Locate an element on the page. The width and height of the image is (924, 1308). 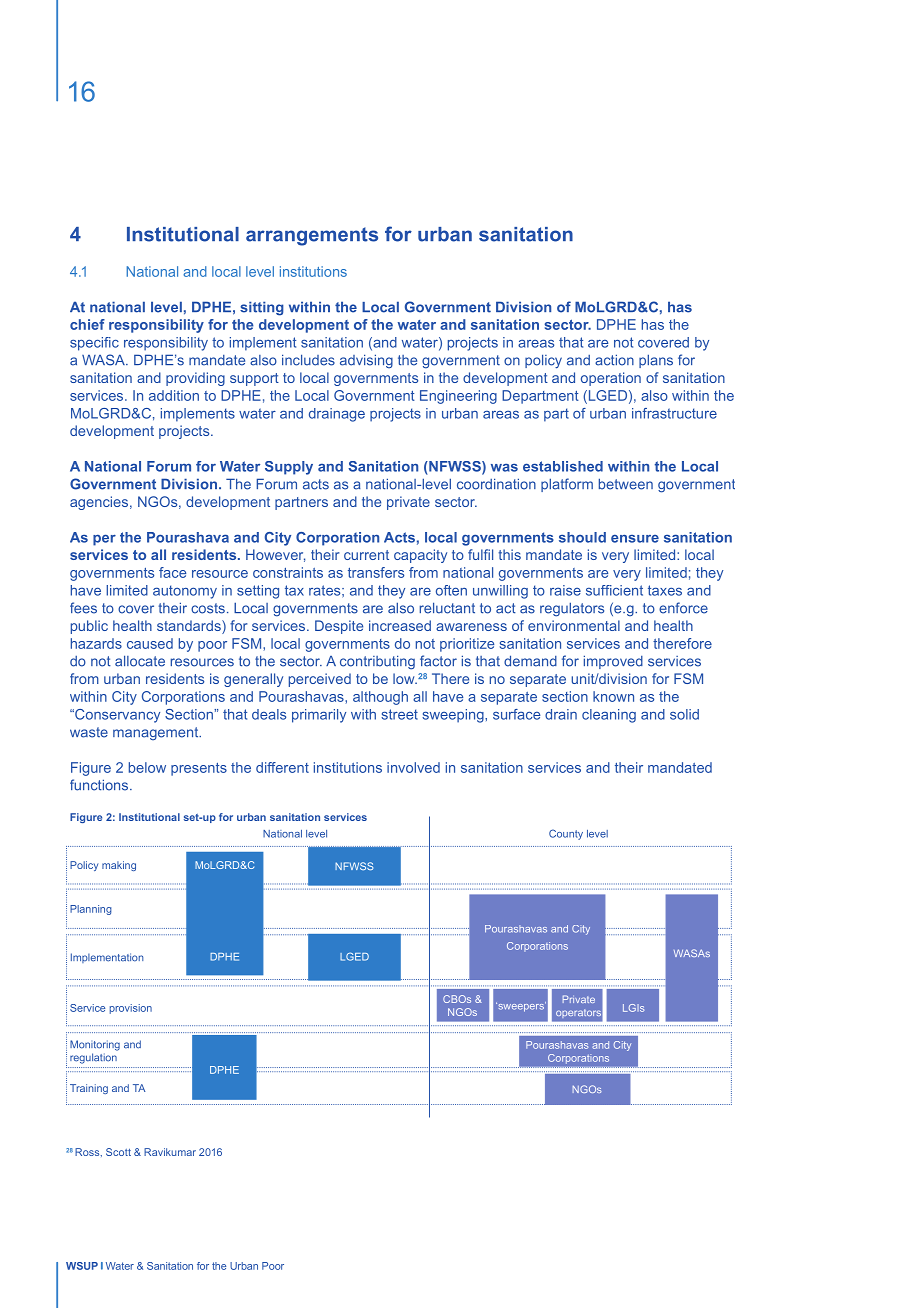
between is located at coordinates (626, 484).
